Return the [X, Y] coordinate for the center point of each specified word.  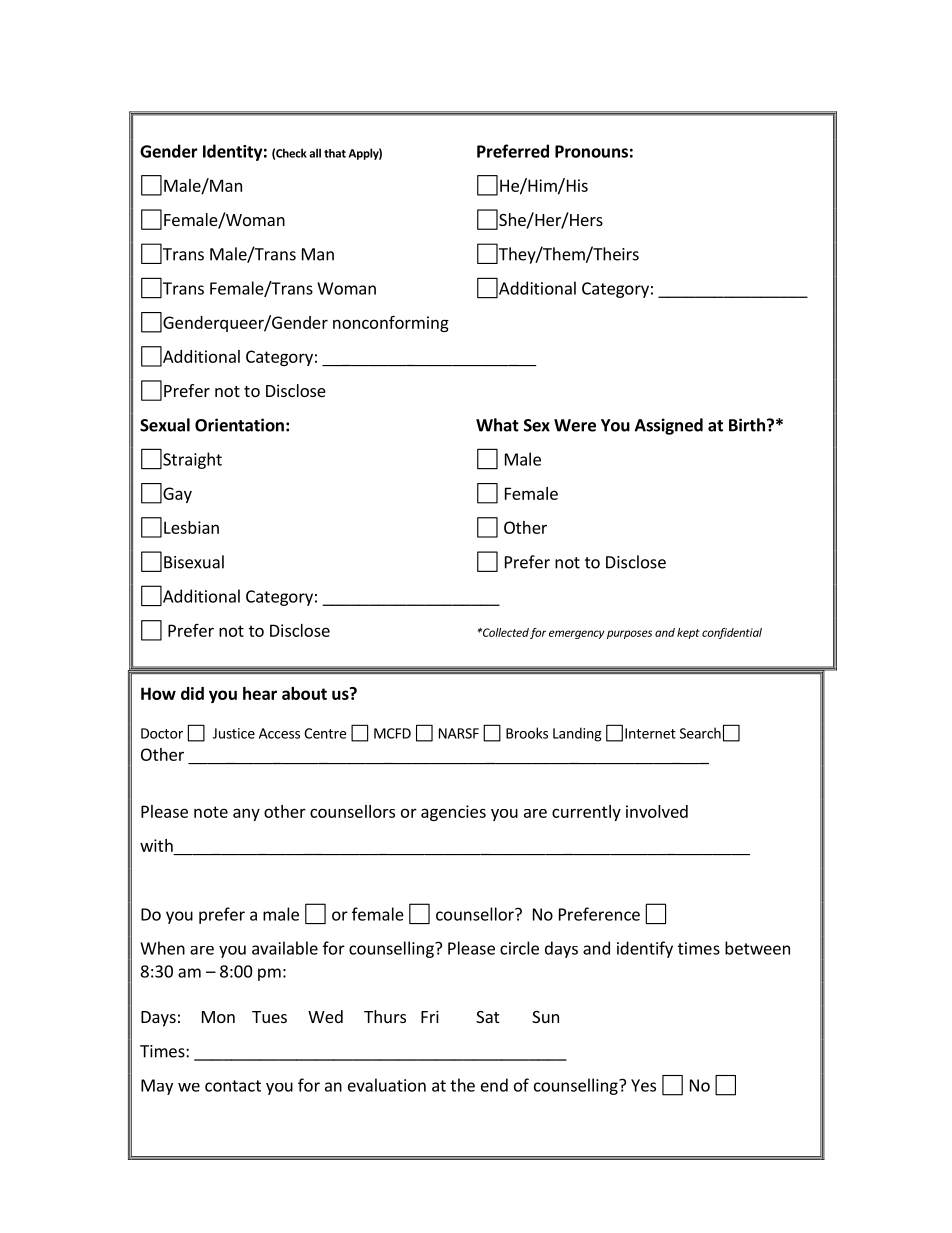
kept [688, 633]
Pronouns [591, 151]
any [246, 814]
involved [657, 811]
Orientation [239, 425]
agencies [453, 813]
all [315, 153]
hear [260, 693]
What [497, 425]
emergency [577, 634]
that [335, 153]
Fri [430, 1016]
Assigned [669, 426]
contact [233, 1086]
